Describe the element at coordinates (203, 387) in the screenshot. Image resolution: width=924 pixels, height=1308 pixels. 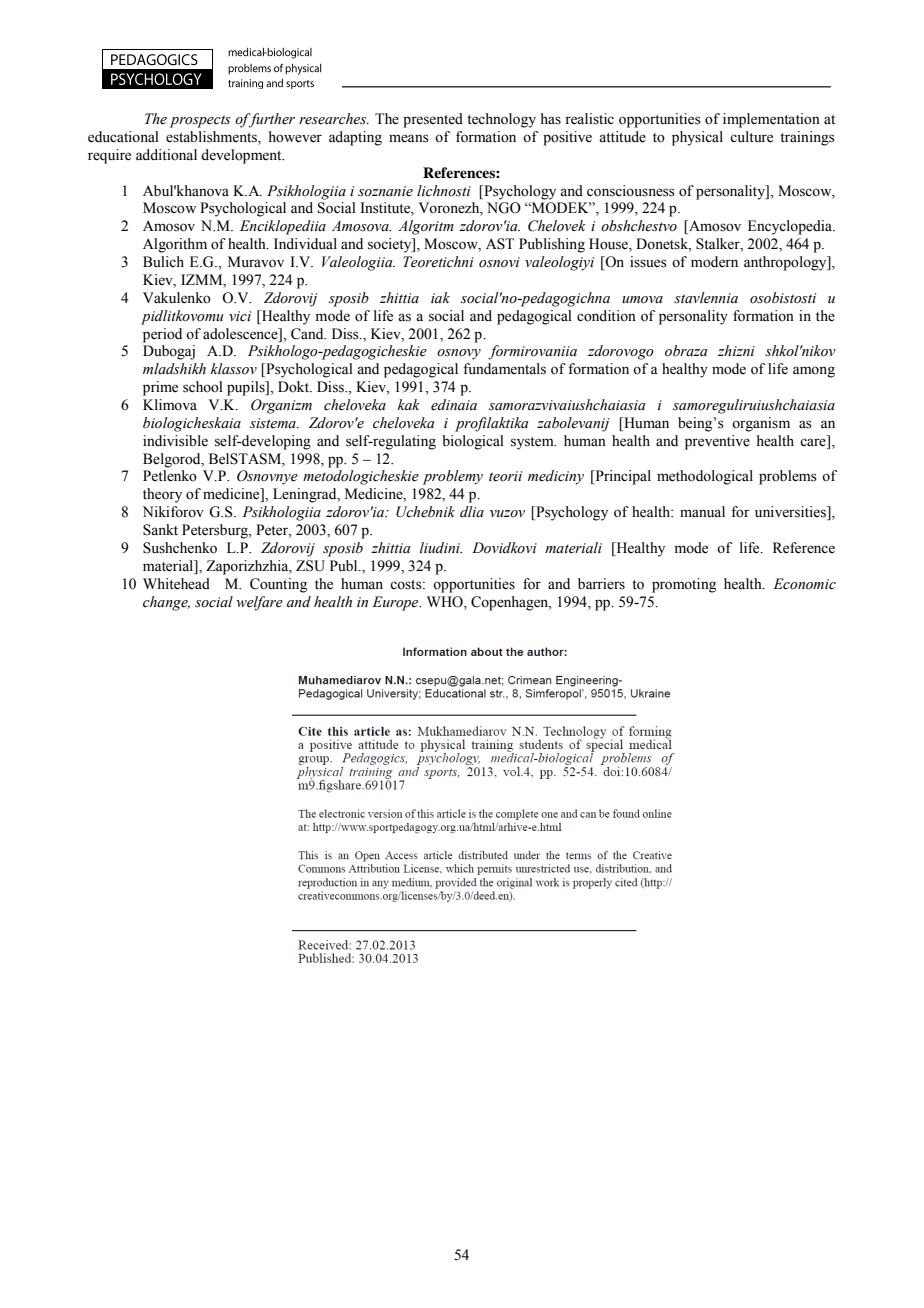
I see `school` at that location.
